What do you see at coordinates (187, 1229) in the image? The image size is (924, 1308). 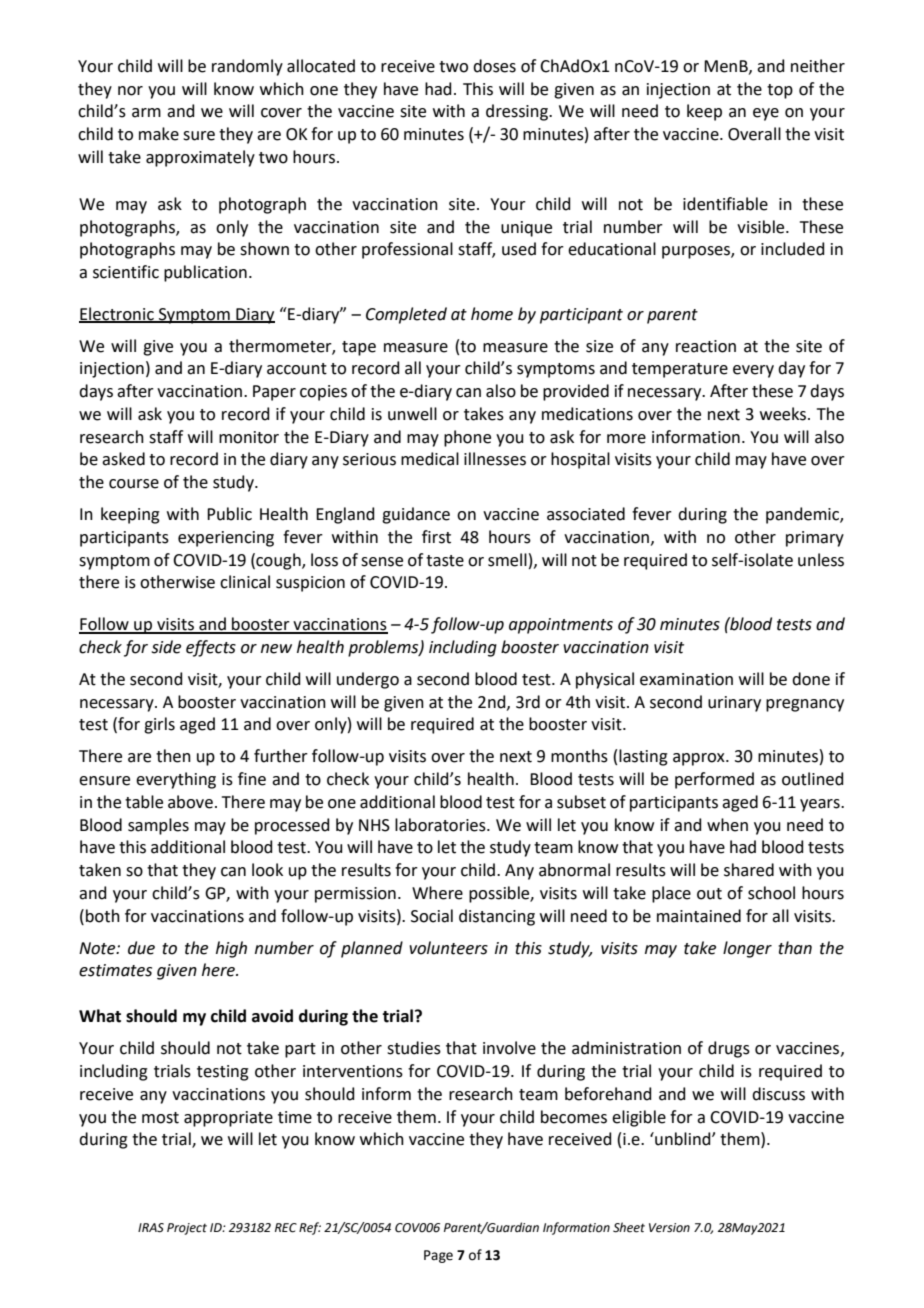 I see `Project` at bounding box center [187, 1229].
